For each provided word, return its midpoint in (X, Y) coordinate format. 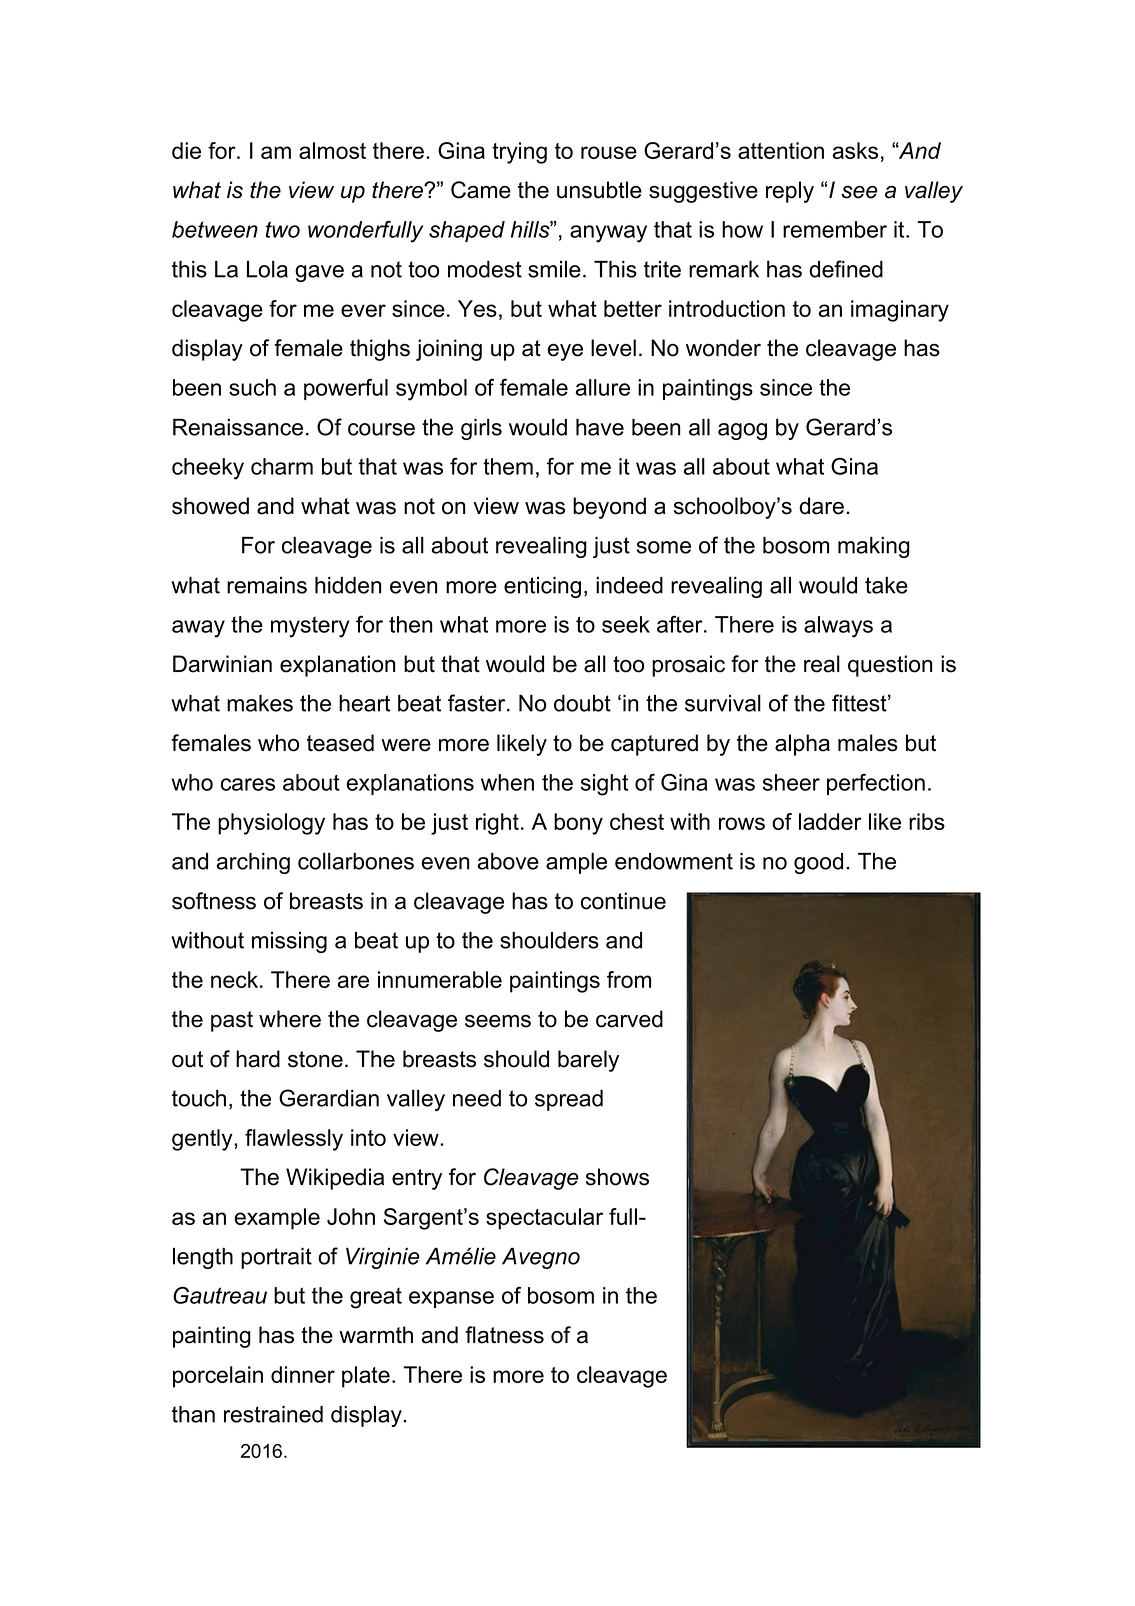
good (818, 863)
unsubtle (599, 190)
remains (267, 585)
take (886, 585)
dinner (303, 1374)
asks (855, 150)
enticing (542, 587)
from (629, 979)
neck (236, 979)
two (282, 229)
